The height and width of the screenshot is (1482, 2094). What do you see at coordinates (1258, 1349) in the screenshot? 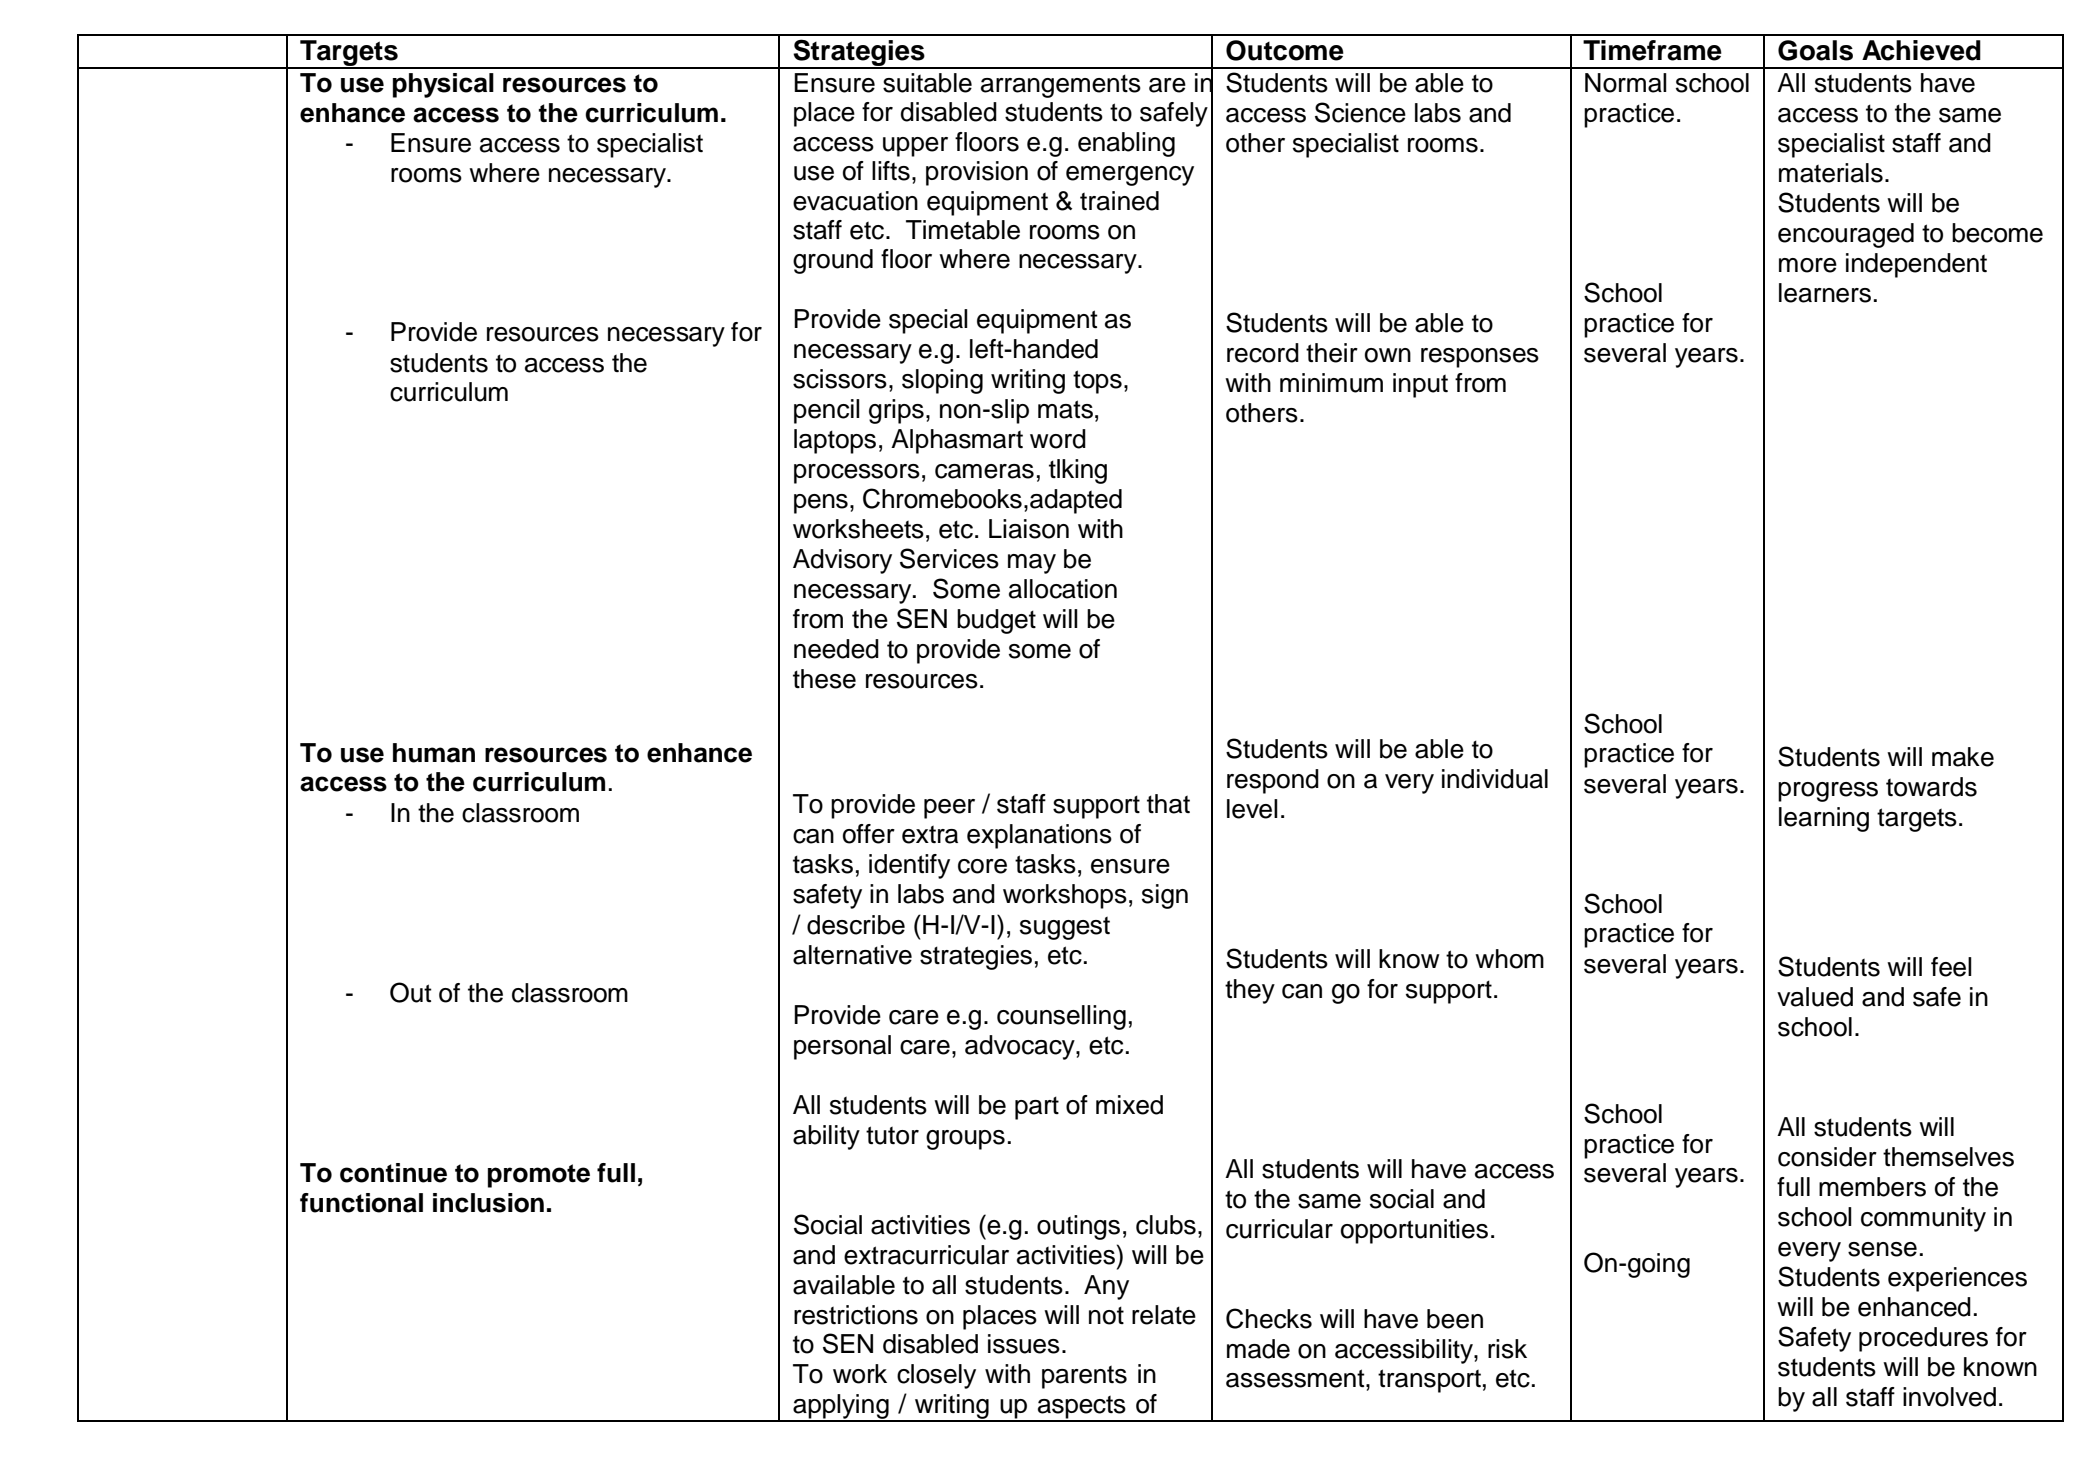
I see `made` at bounding box center [1258, 1349].
